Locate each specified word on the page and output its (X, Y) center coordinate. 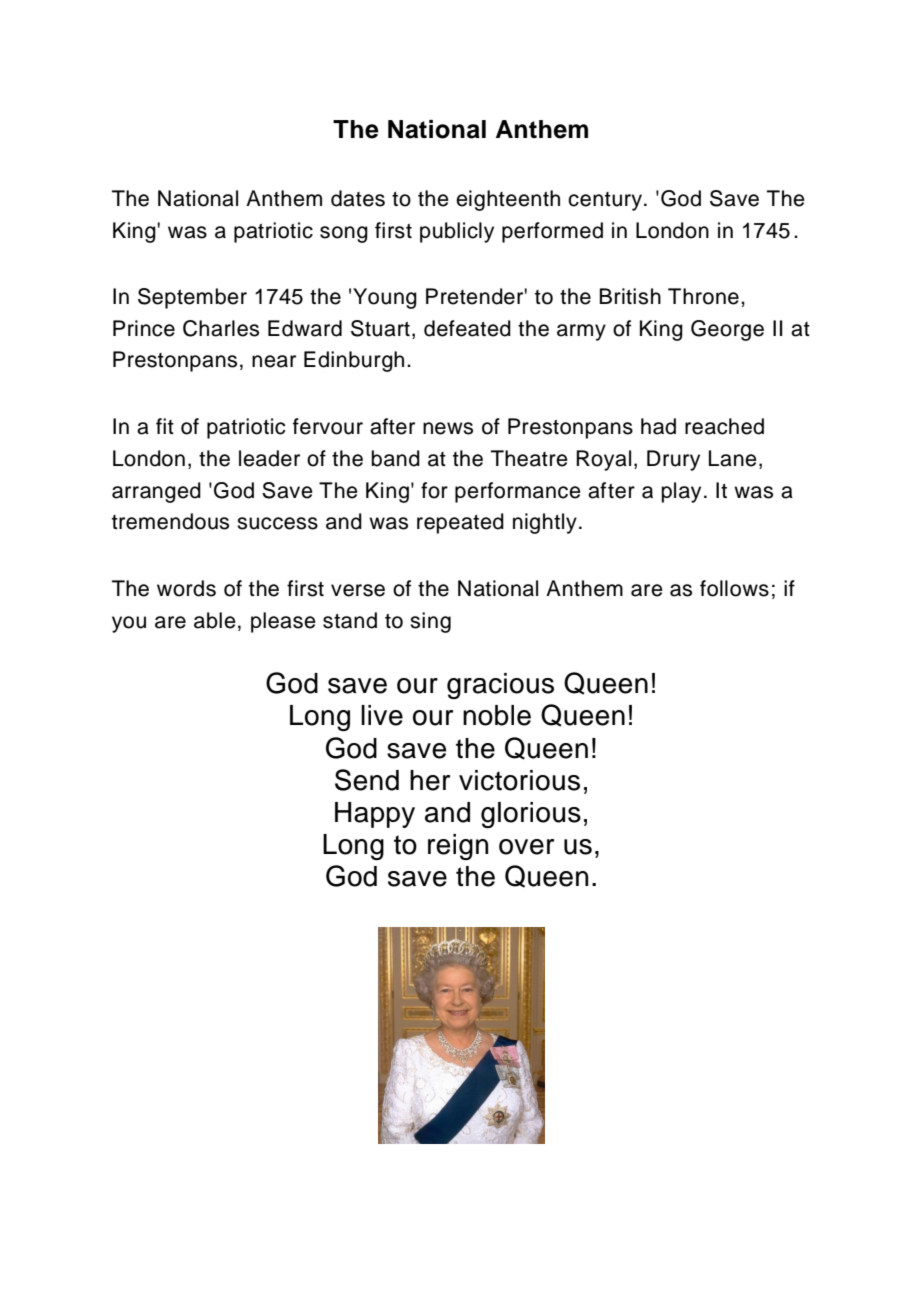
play (681, 492)
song (344, 234)
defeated (467, 328)
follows (734, 588)
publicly (457, 232)
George (727, 330)
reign (458, 847)
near (274, 361)
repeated (460, 523)
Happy (375, 815)
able (215, 620)
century (606, 201)
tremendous (170, 521)
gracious (500, 686)
